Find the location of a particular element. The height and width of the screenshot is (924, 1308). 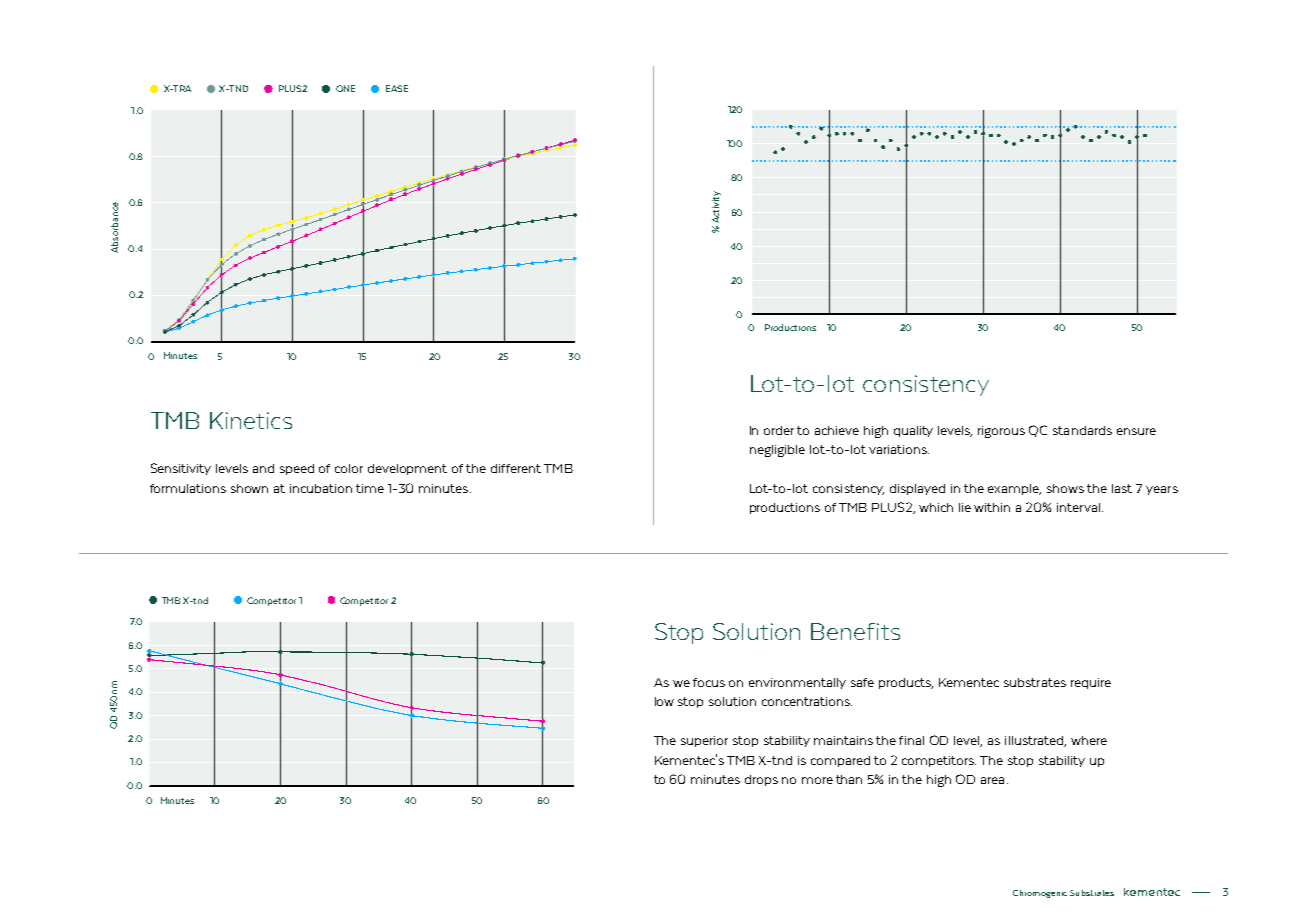

order is located at coordinates (779, 430).
